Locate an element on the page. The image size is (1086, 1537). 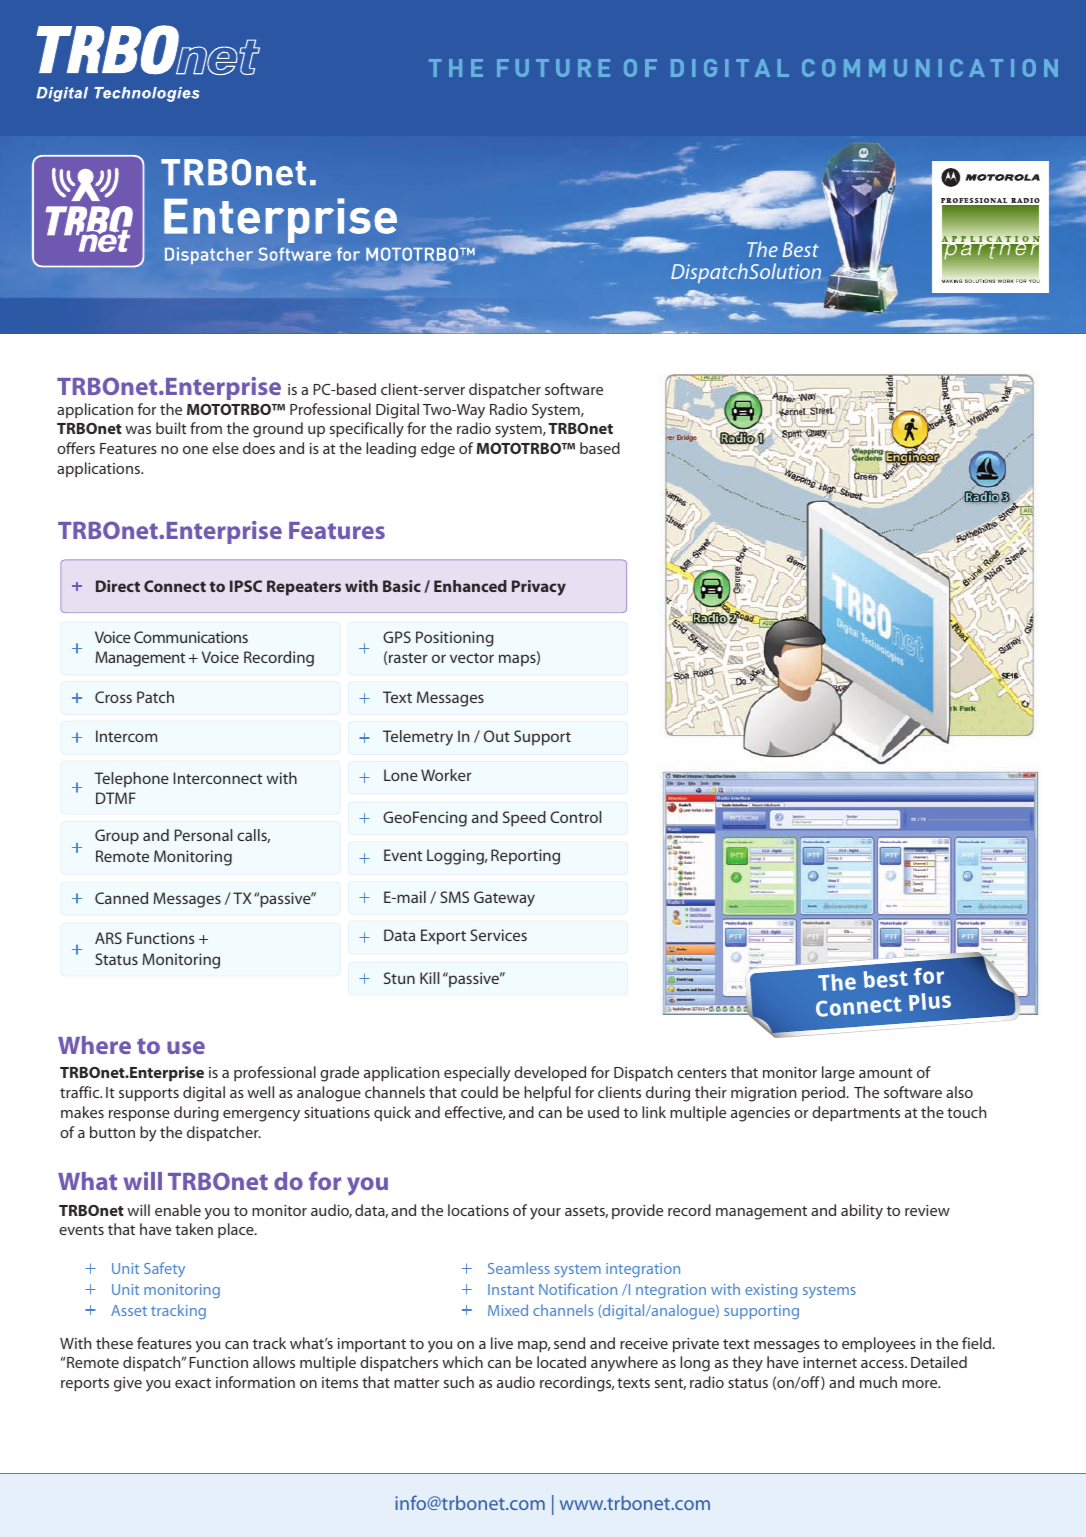
your is located at coordinates (545, 1214).
